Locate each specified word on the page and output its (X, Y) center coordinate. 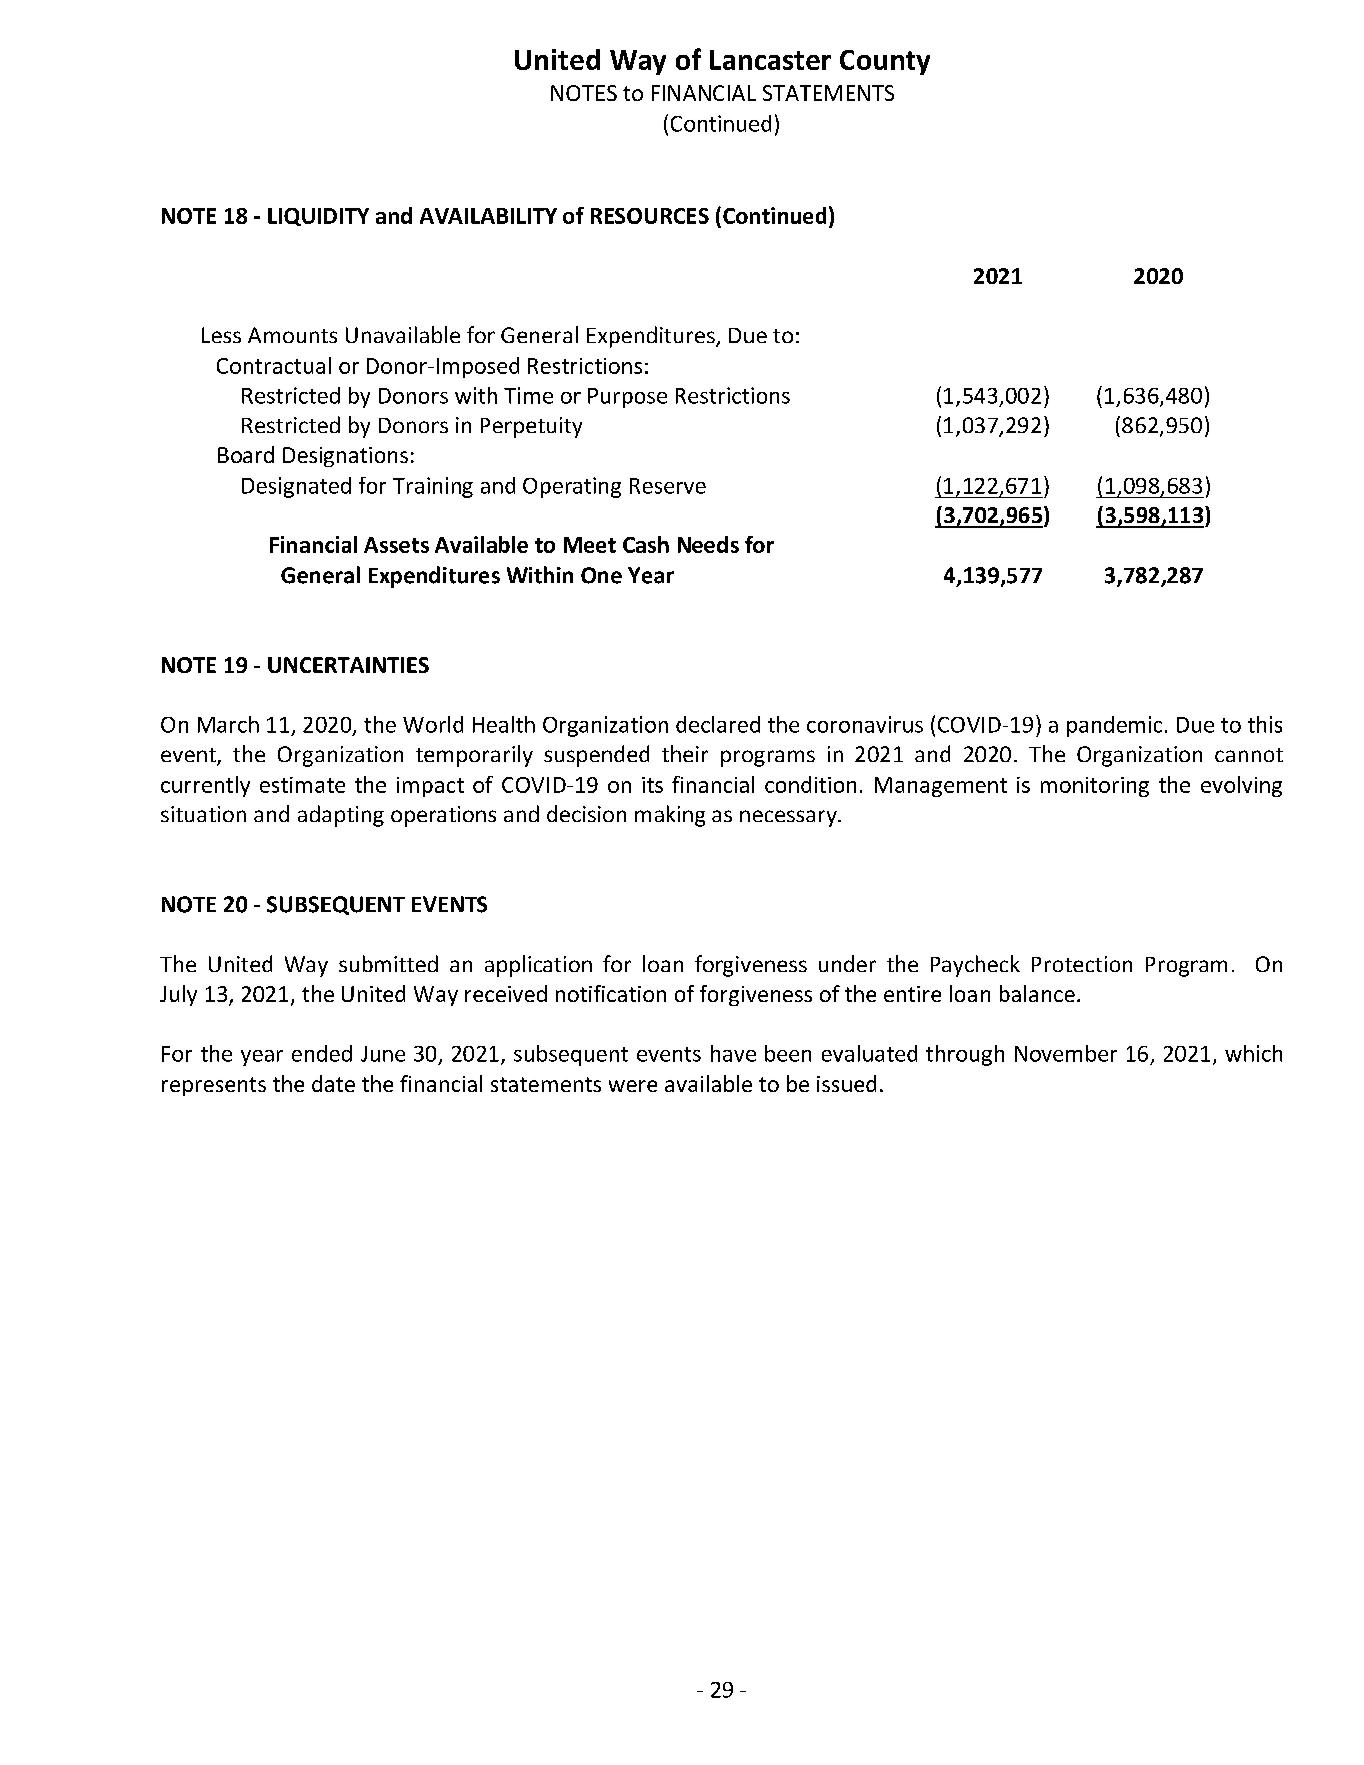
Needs (708, 544)
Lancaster (770, 60)
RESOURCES (650, 216)
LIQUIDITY (318, 217)
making (670, 816)
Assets (396, 545)
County (885, 62)
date (333, 1083)
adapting (341, 816)
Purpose (627, 398)
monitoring (1095, 787)
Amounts (292, 335)
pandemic (1114, 726)
